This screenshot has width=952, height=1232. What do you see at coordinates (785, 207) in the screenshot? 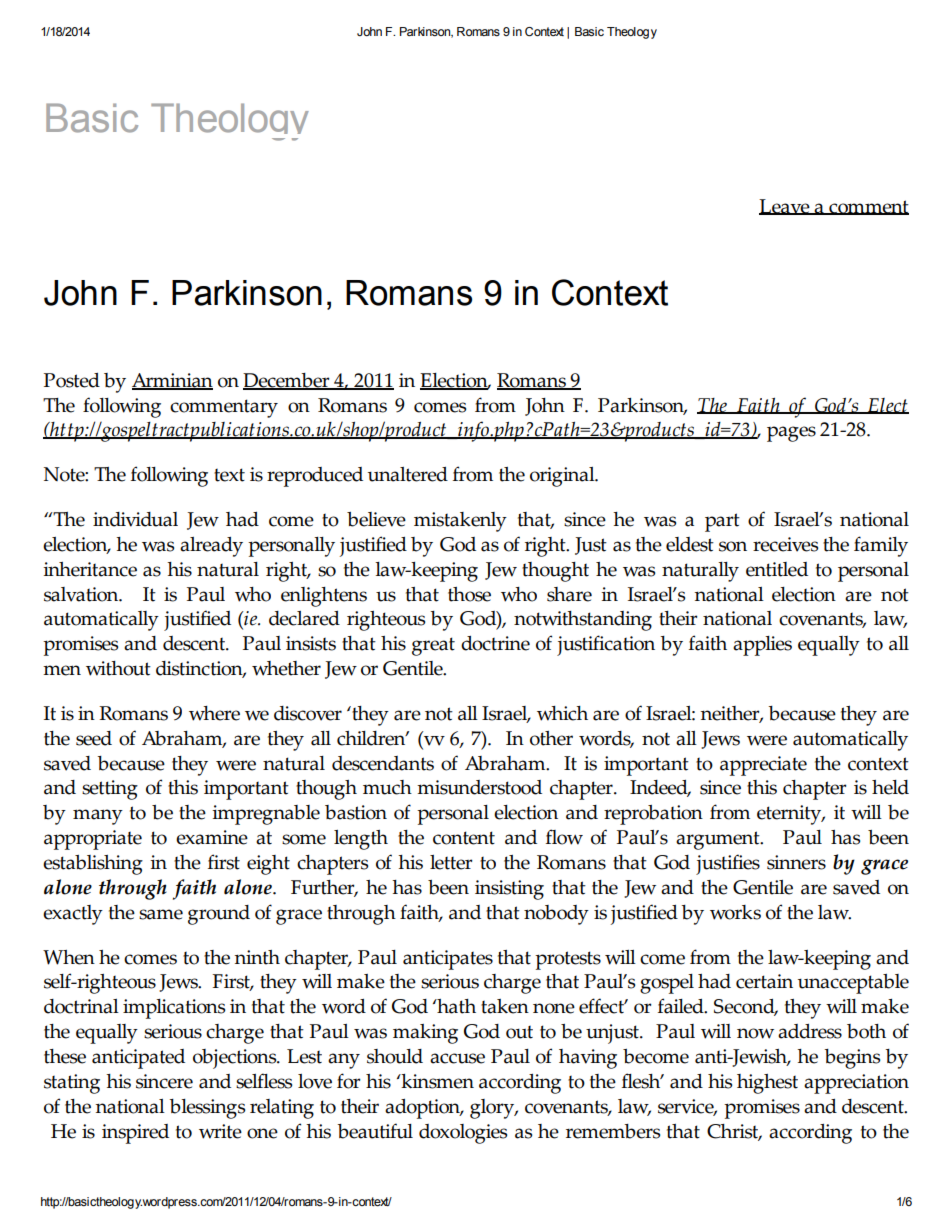
I see `Leave` at bounding box center [785, 207].
